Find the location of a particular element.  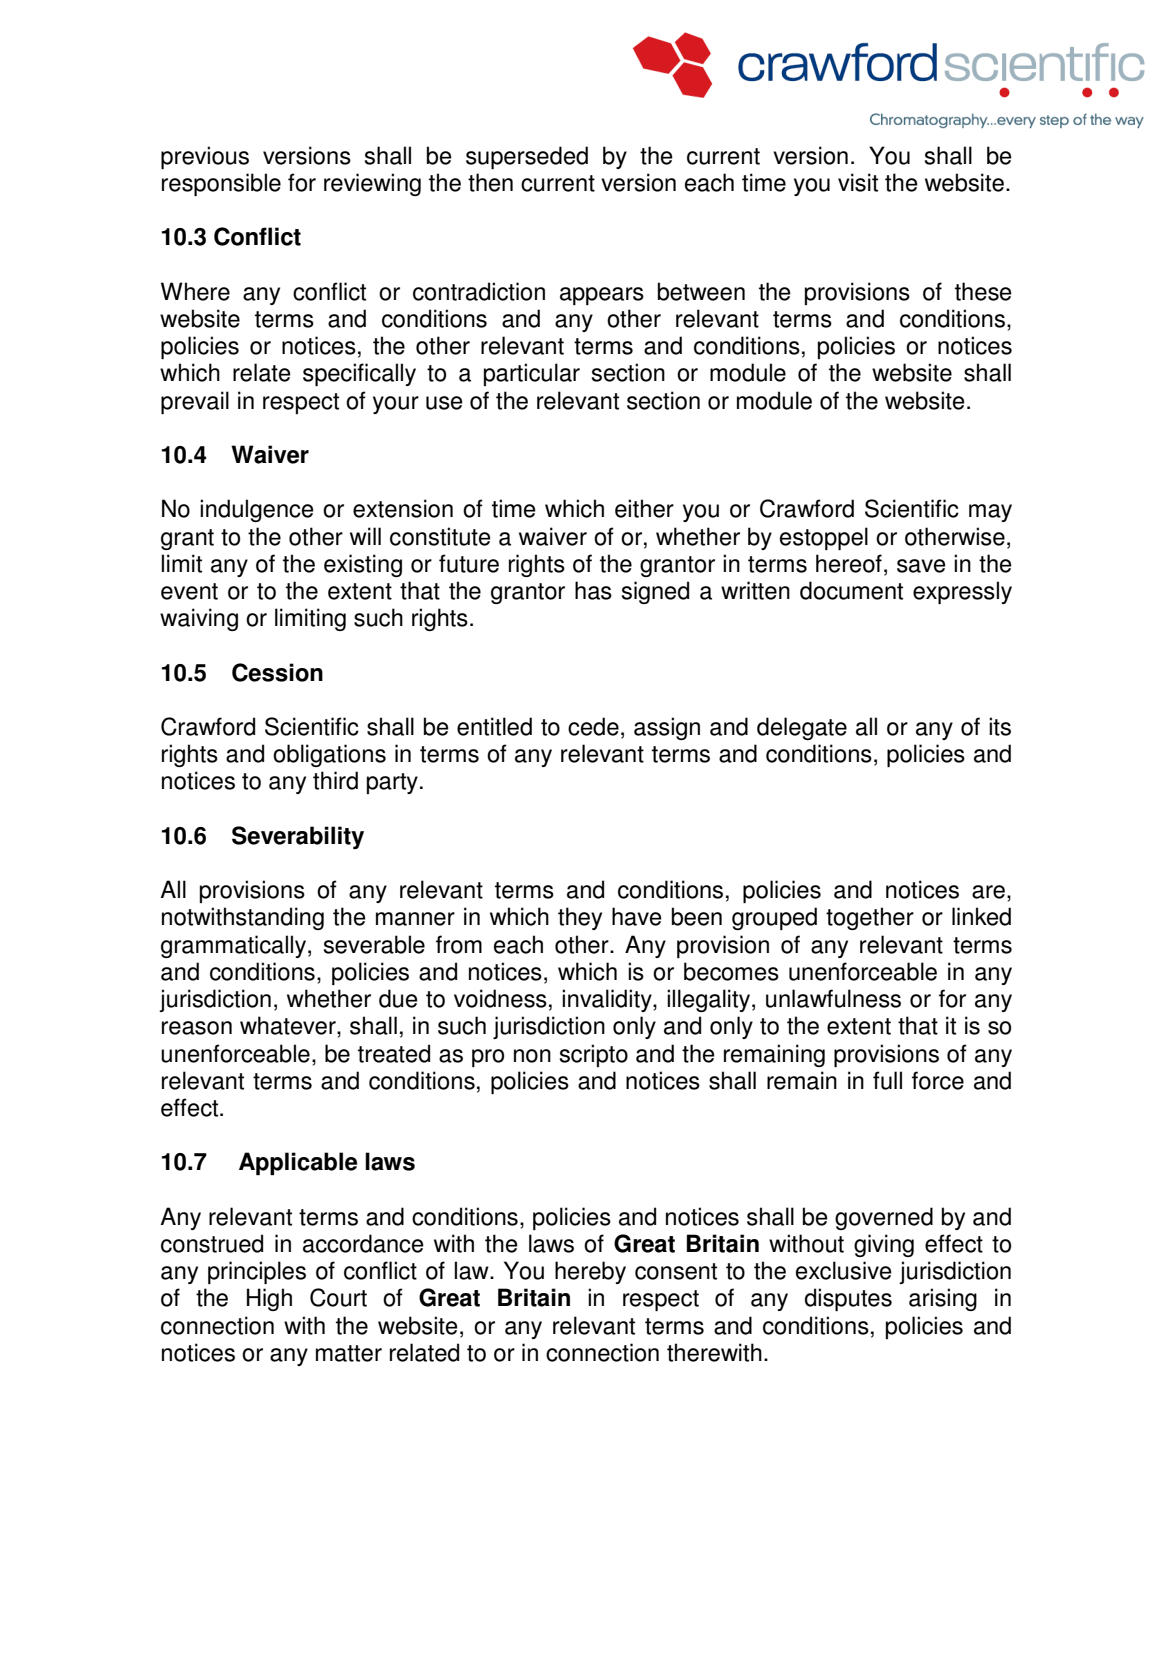

document is located at coordinates (851, 590).
